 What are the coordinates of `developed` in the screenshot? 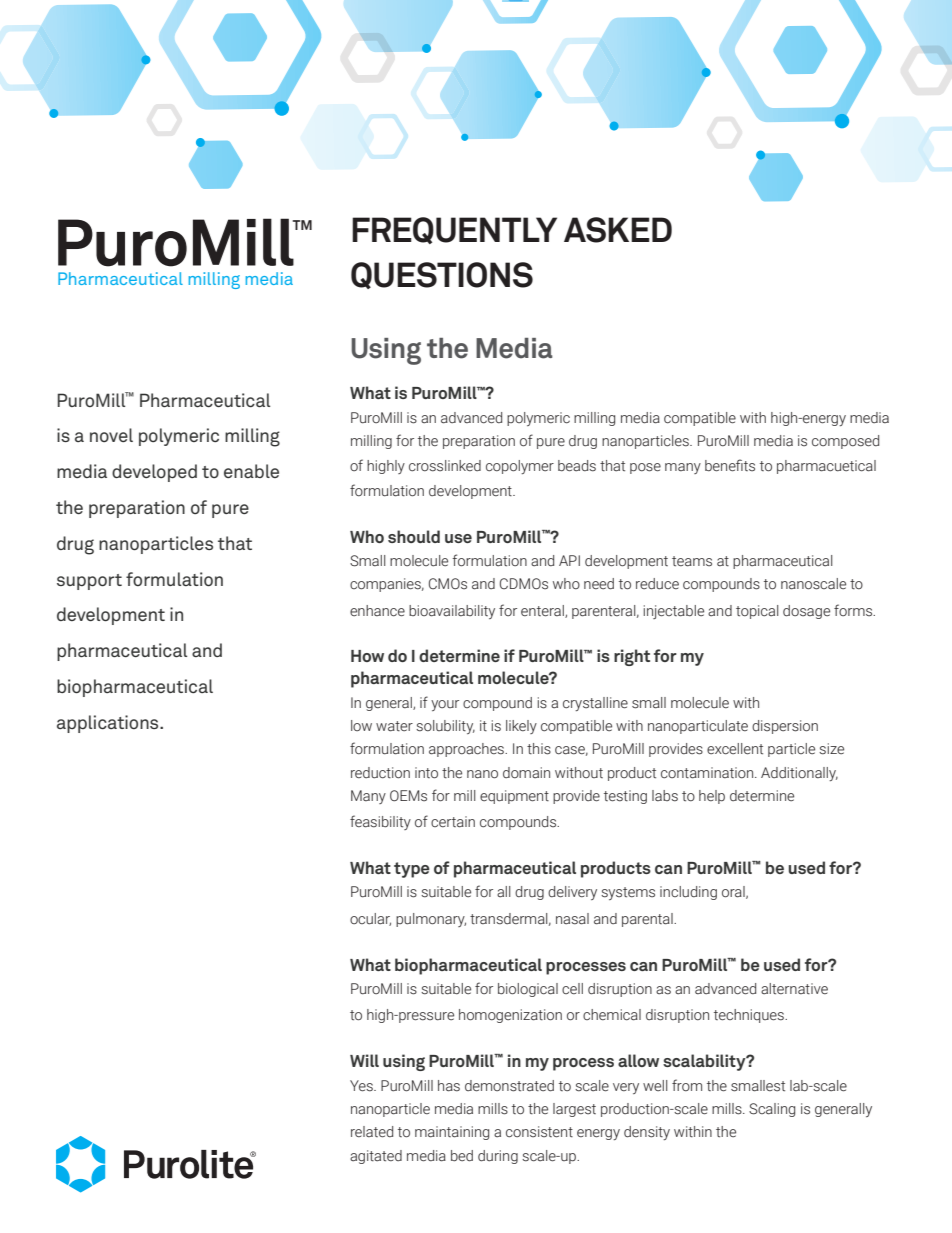 It's located at (154, 473).
